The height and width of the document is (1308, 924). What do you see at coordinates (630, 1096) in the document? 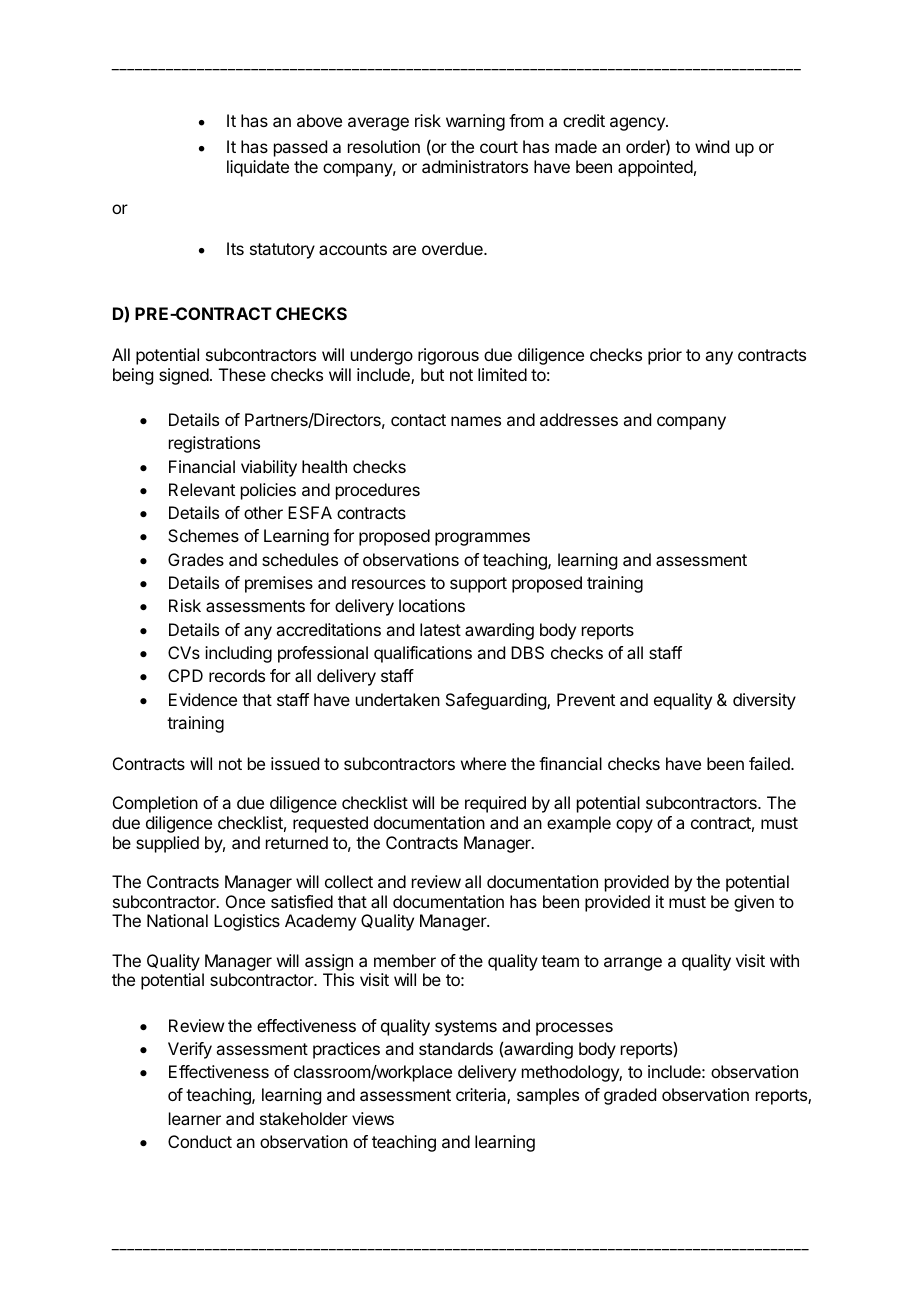
I see `graded` at bounding box center [630, 1096].
